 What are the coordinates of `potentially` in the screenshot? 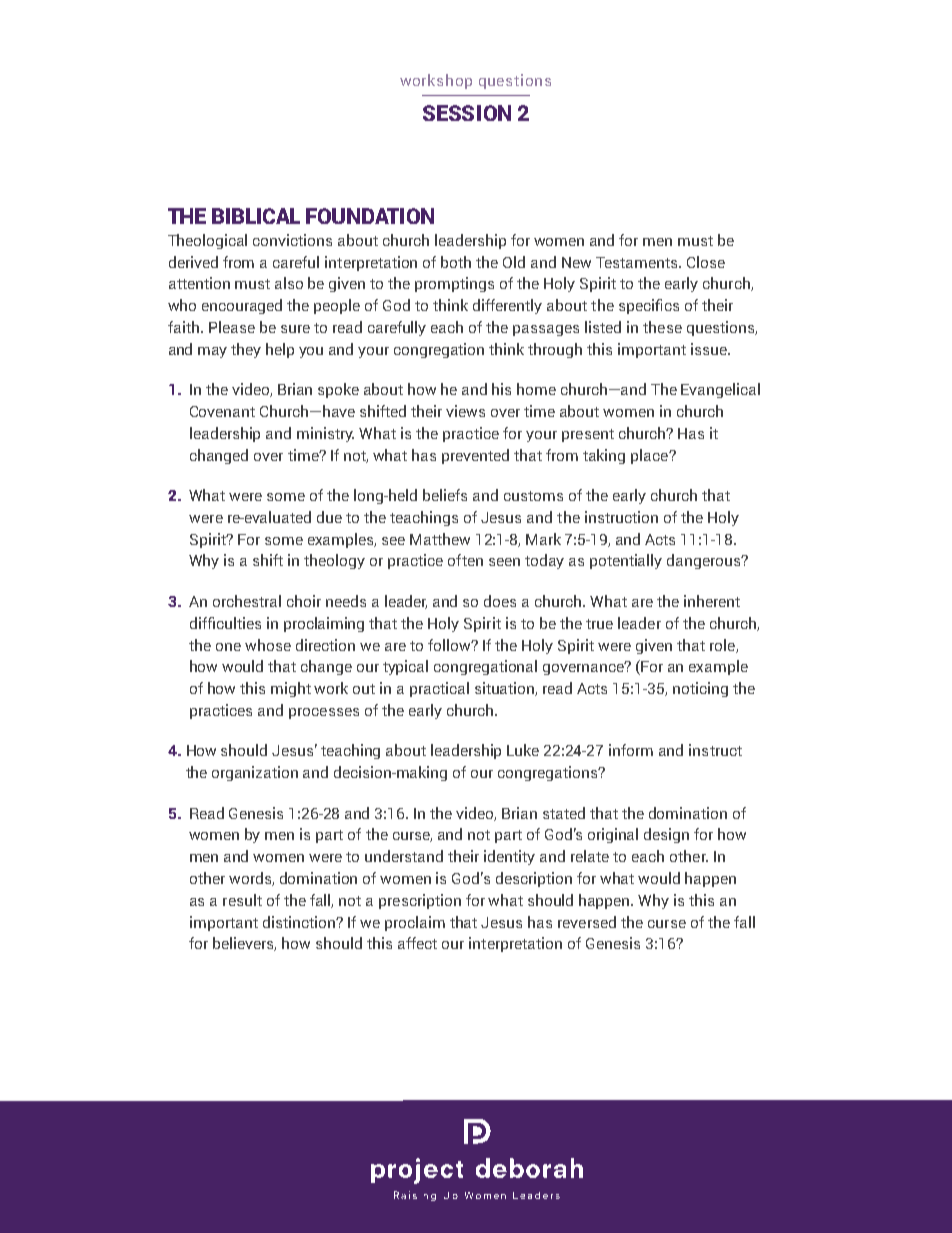 It's located at (626, 561).
